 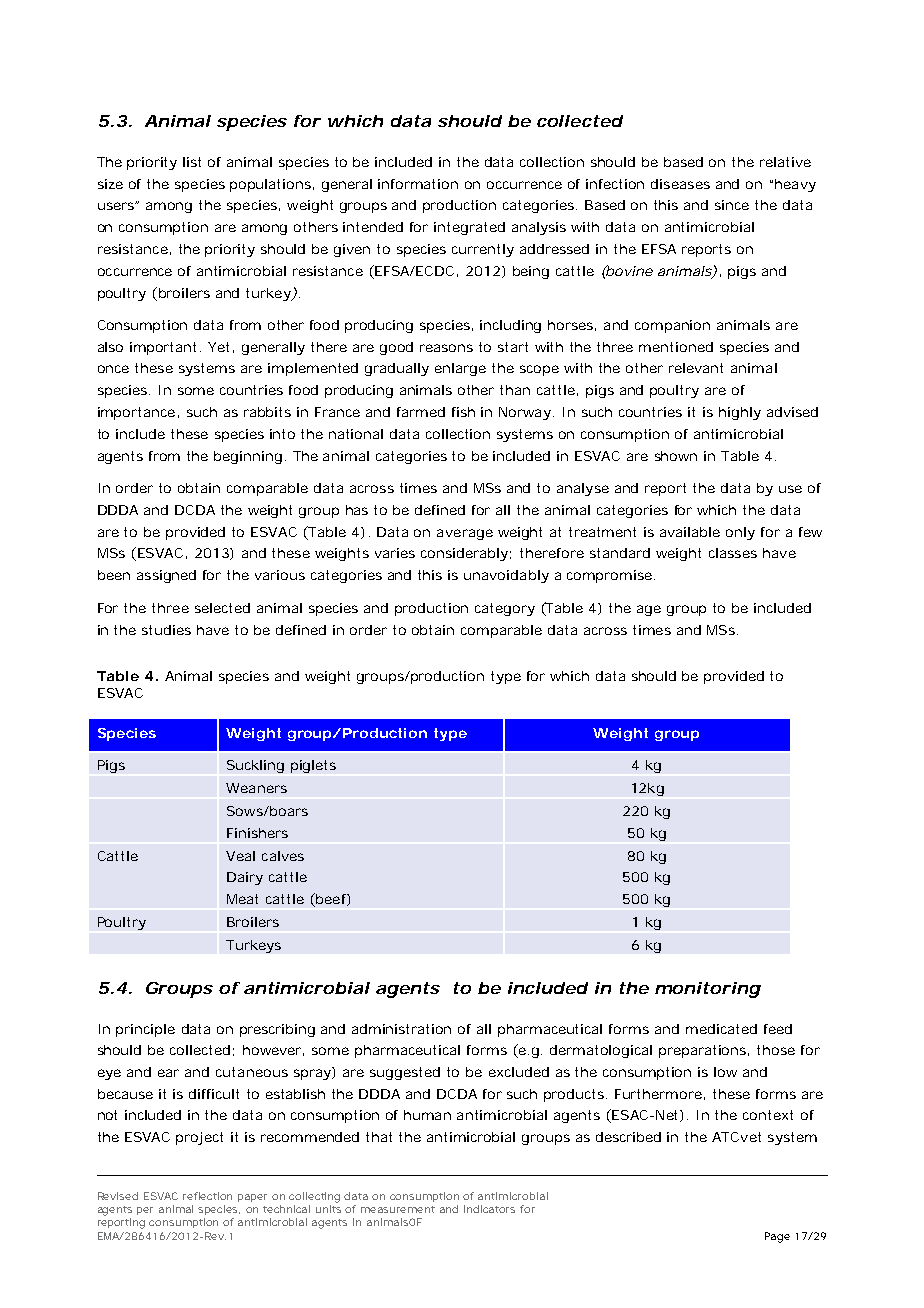 I want to click on category, so click(x=505, y=609).
